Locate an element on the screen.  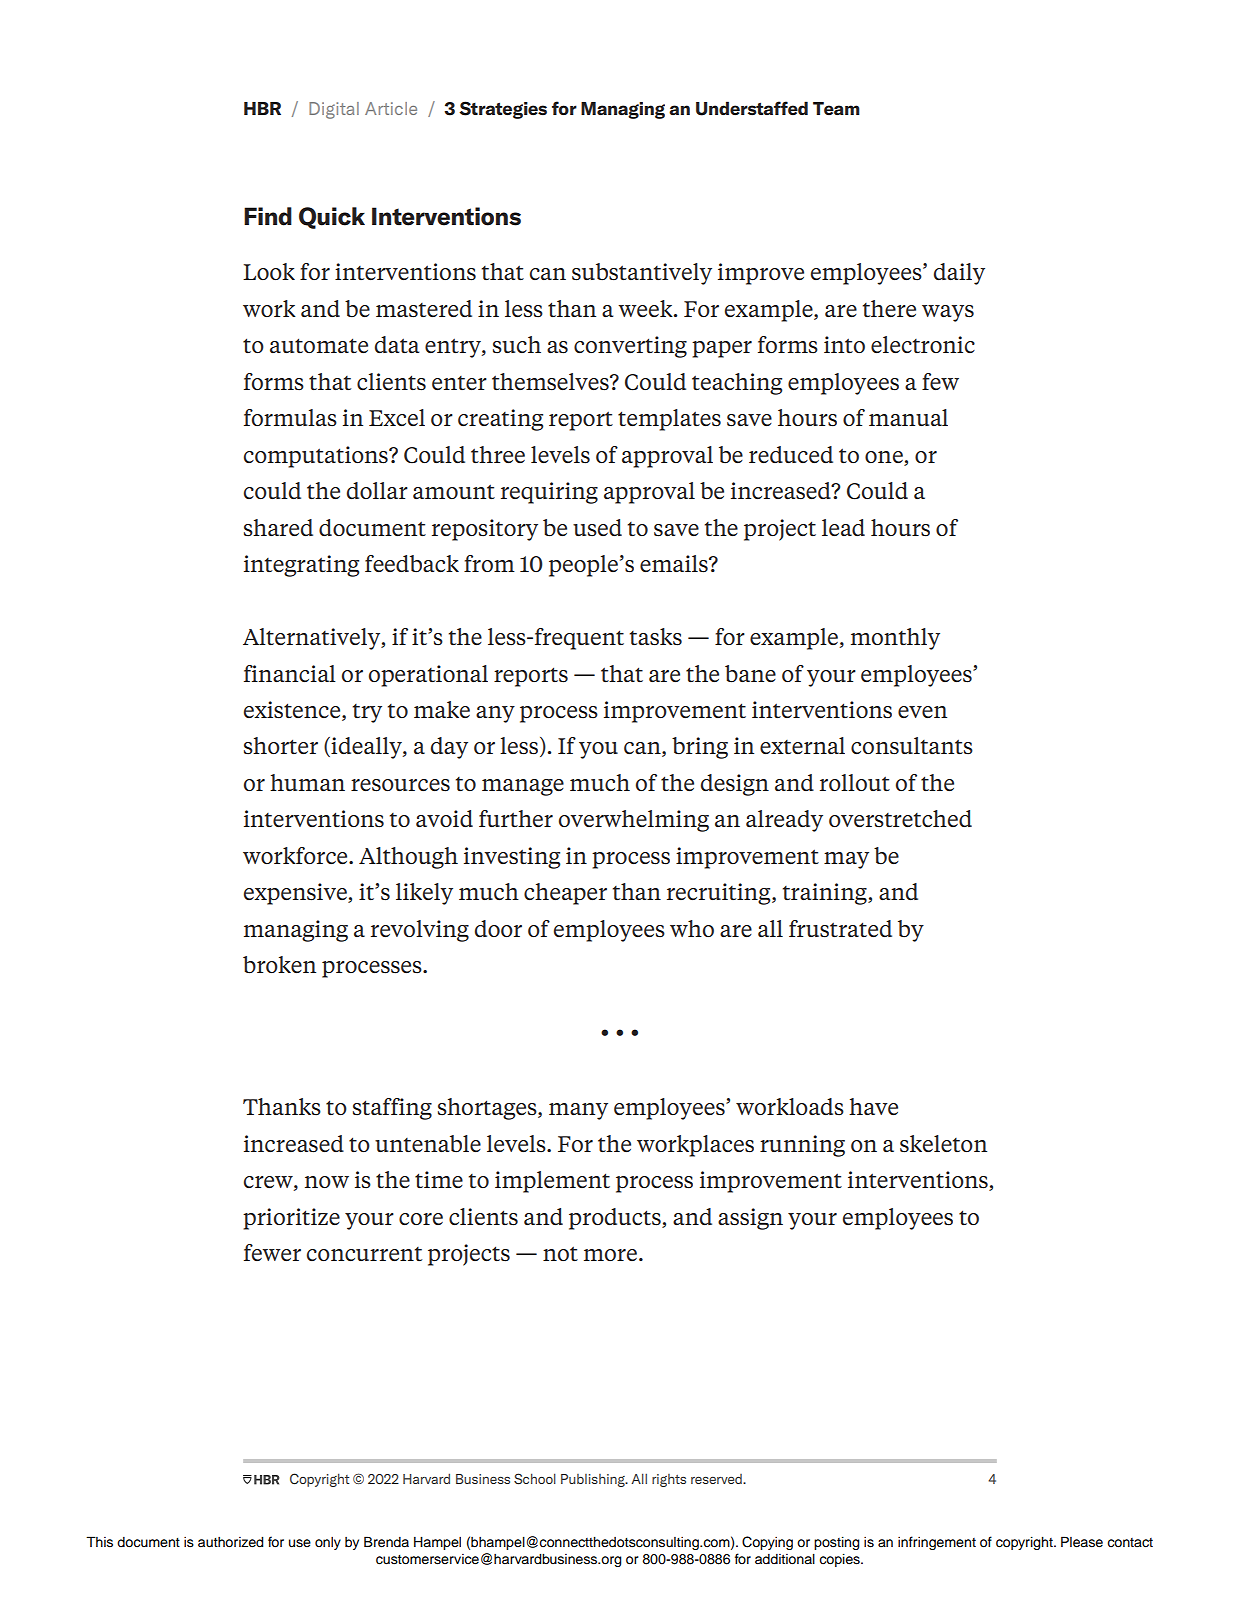
monthly is located at coordinates (895, 639).
